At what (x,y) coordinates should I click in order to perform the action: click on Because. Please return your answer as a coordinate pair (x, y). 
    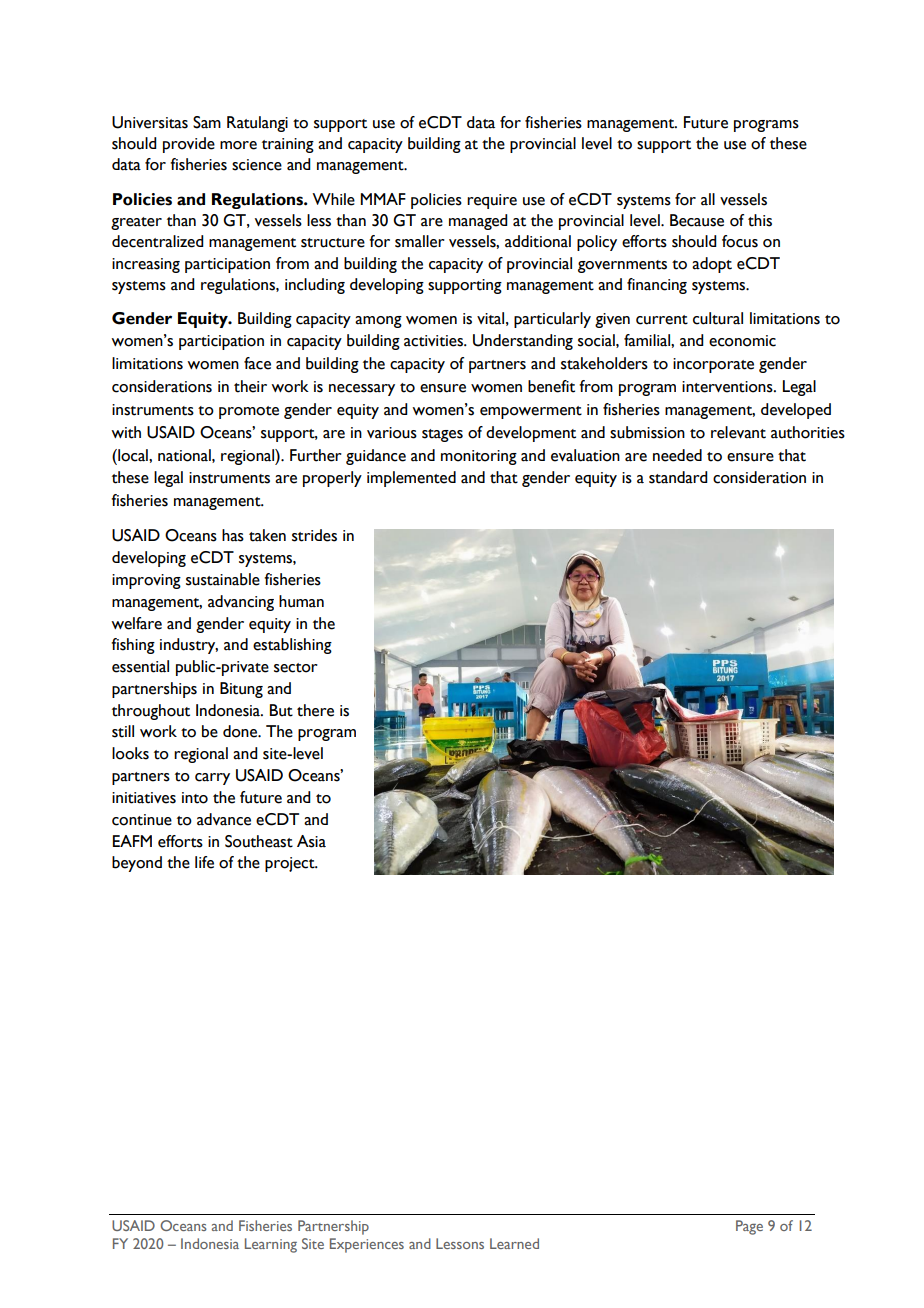
    Looking at the image, I should click on (697, 220).
